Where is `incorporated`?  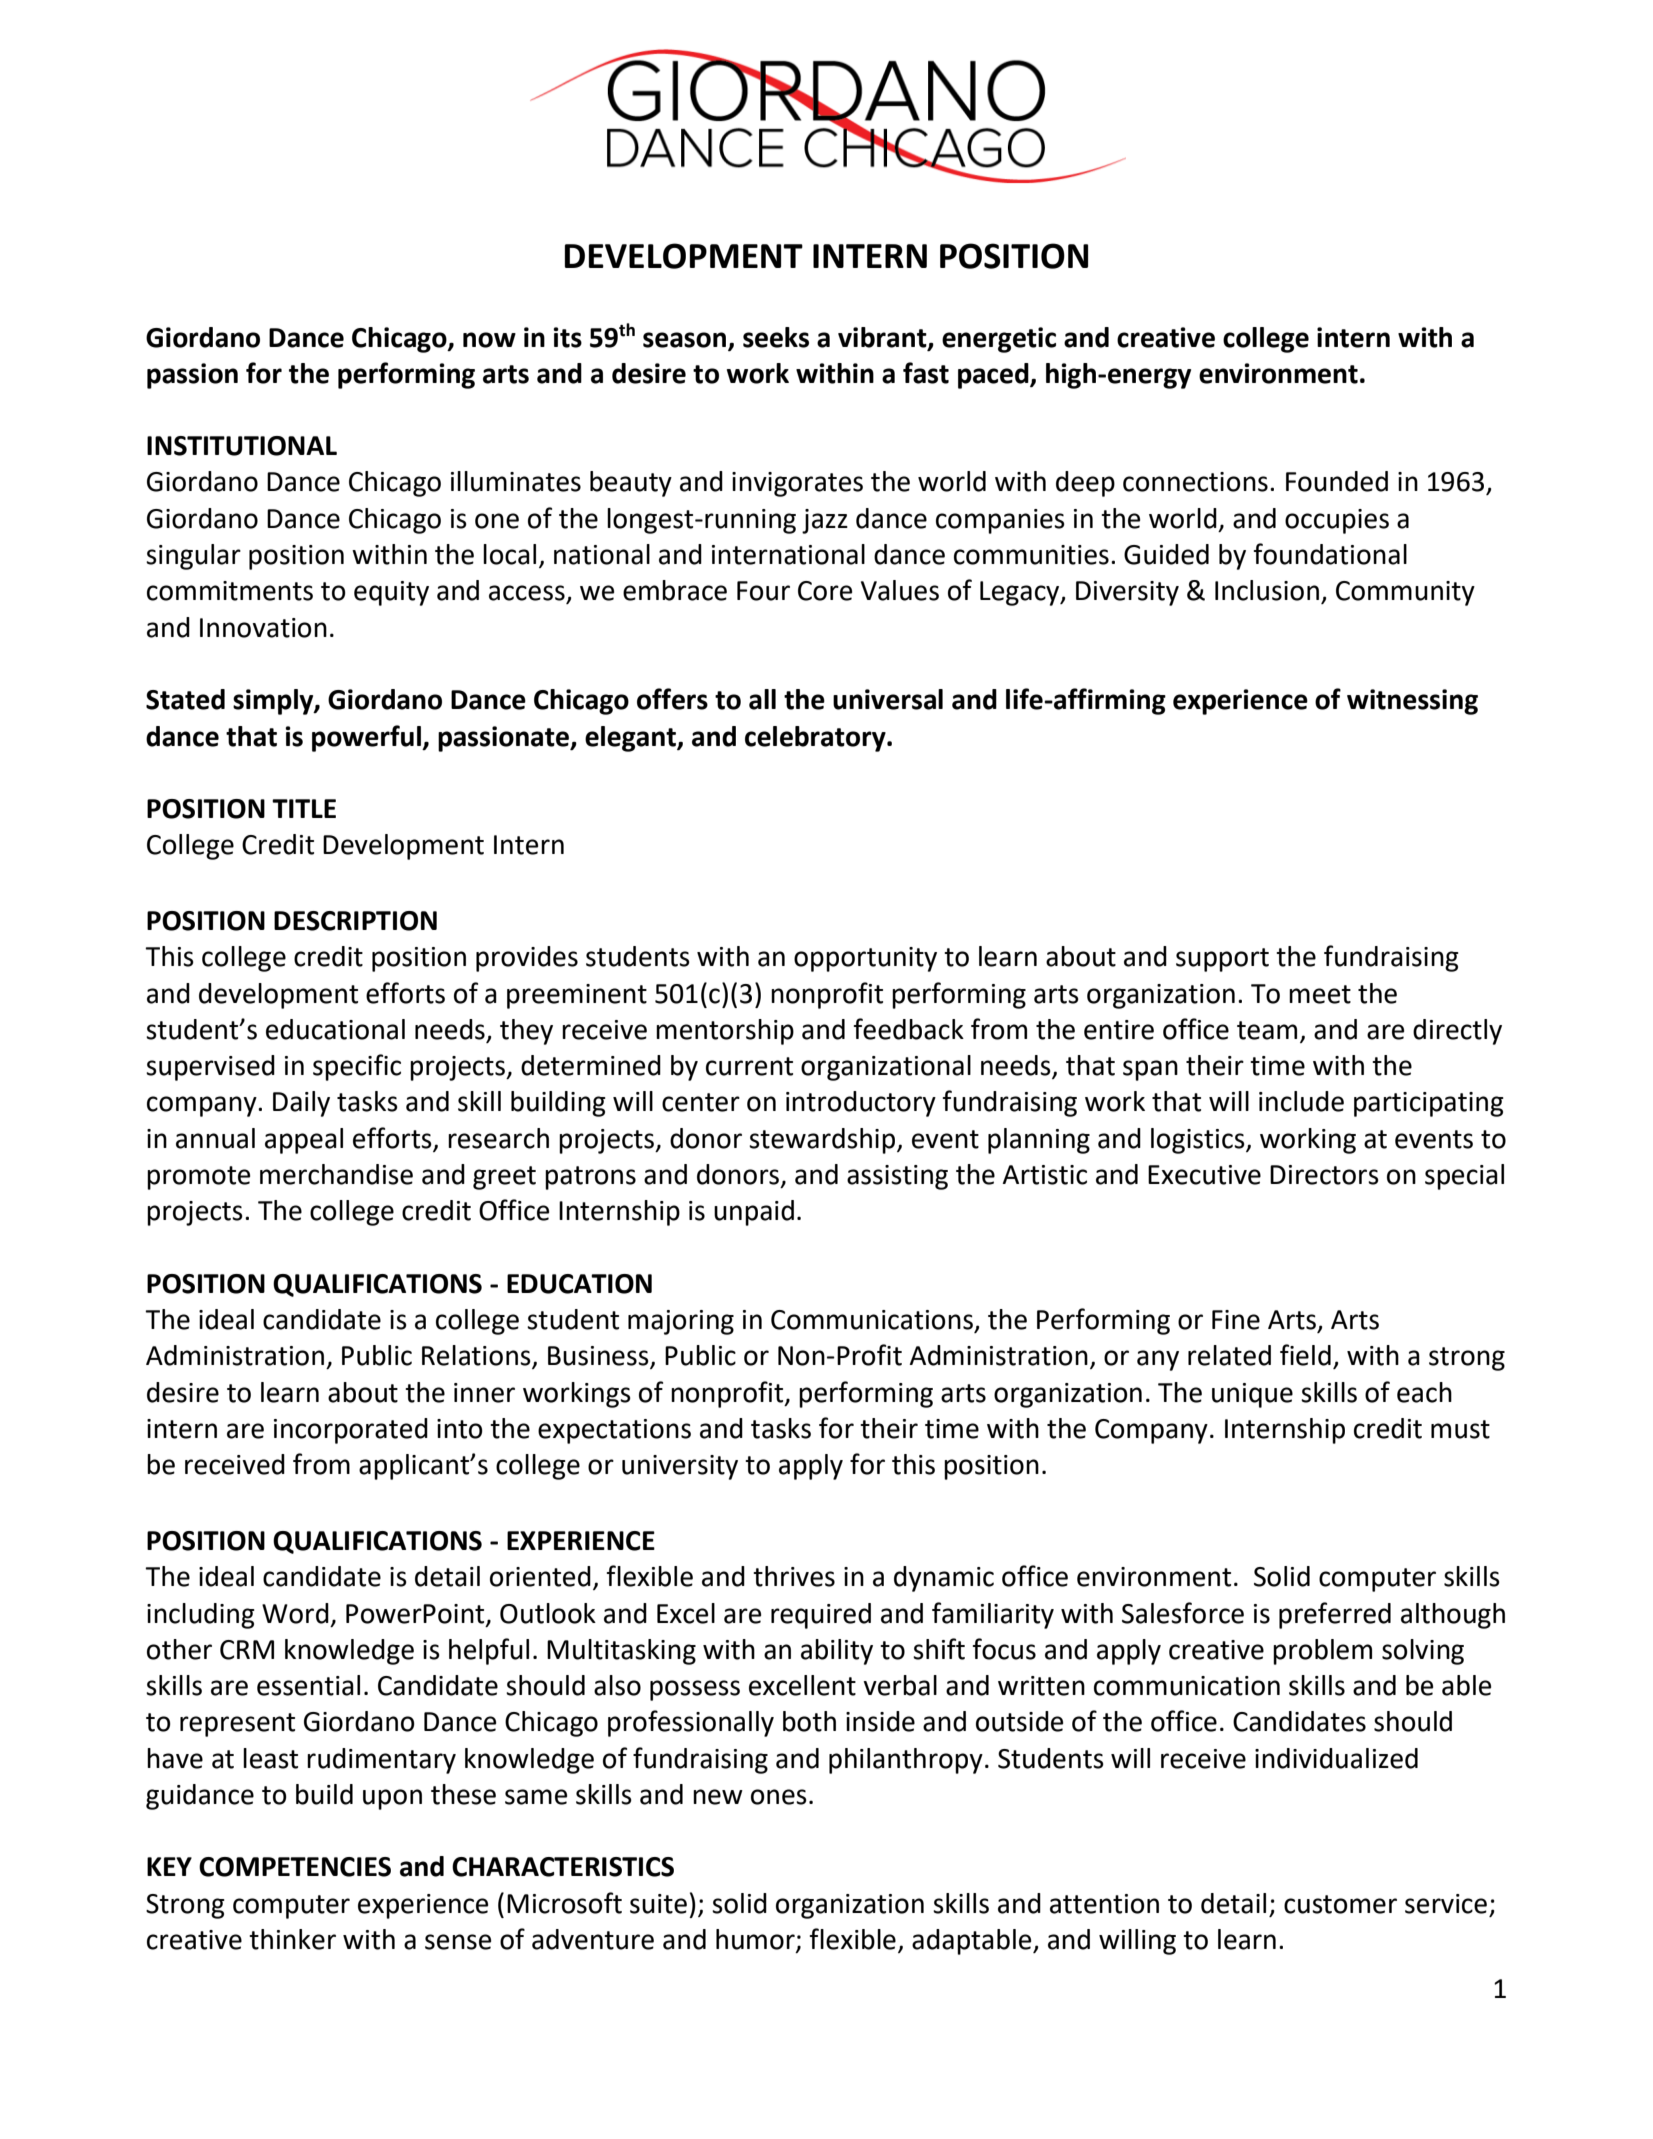
incorporated is located at coordinates (351, 1431).
